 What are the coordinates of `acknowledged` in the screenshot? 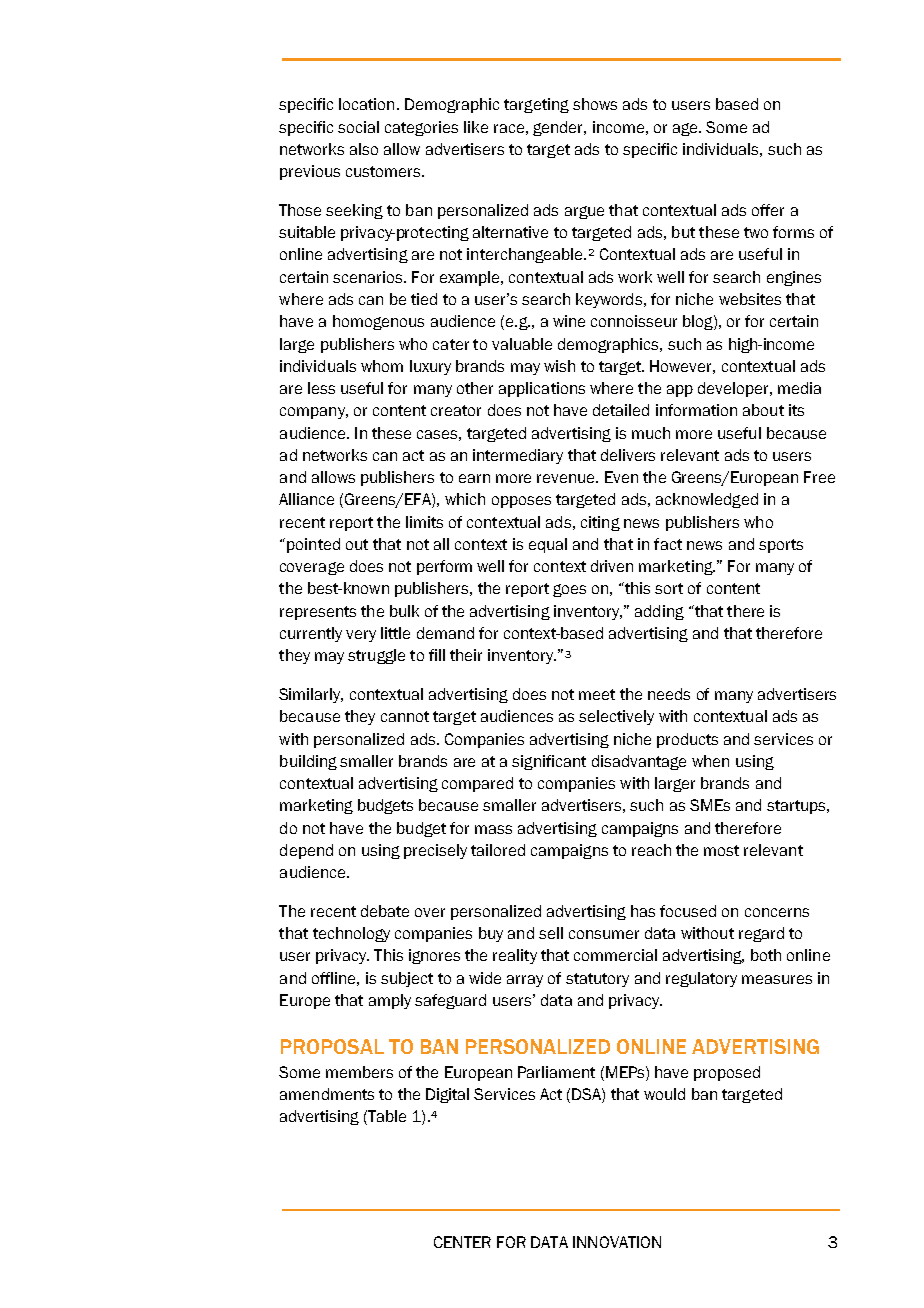 It's located at (707, 500).
